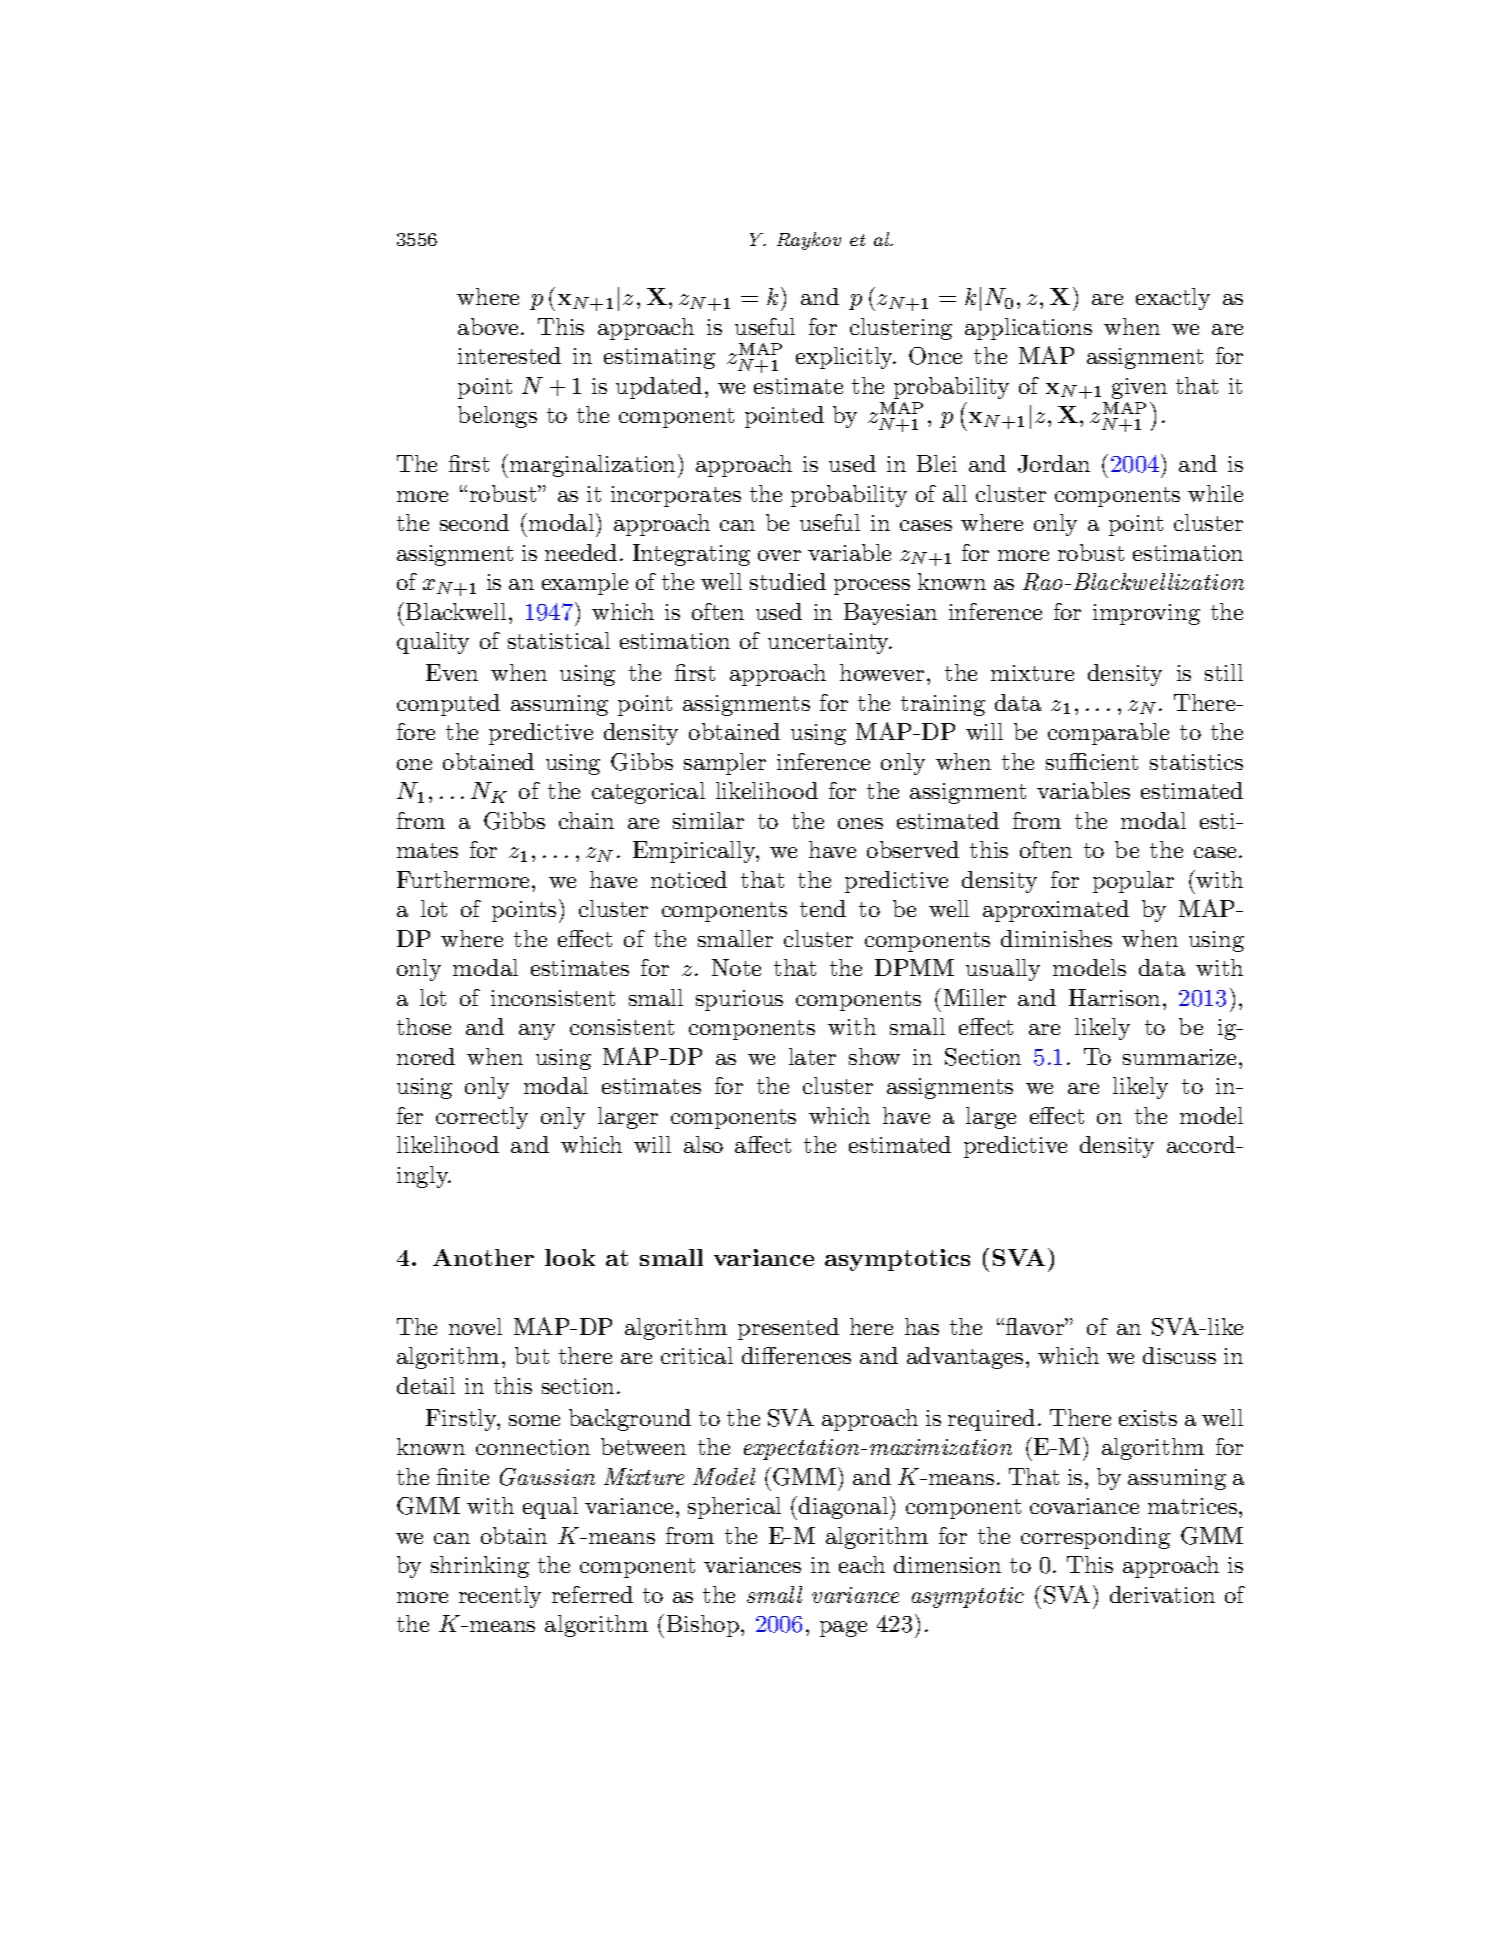 Image resolution: width=1510 pixels, height=1954 pixels. Describe the element at coordinates (823, 908) in the image. I see `tend` at that location.
